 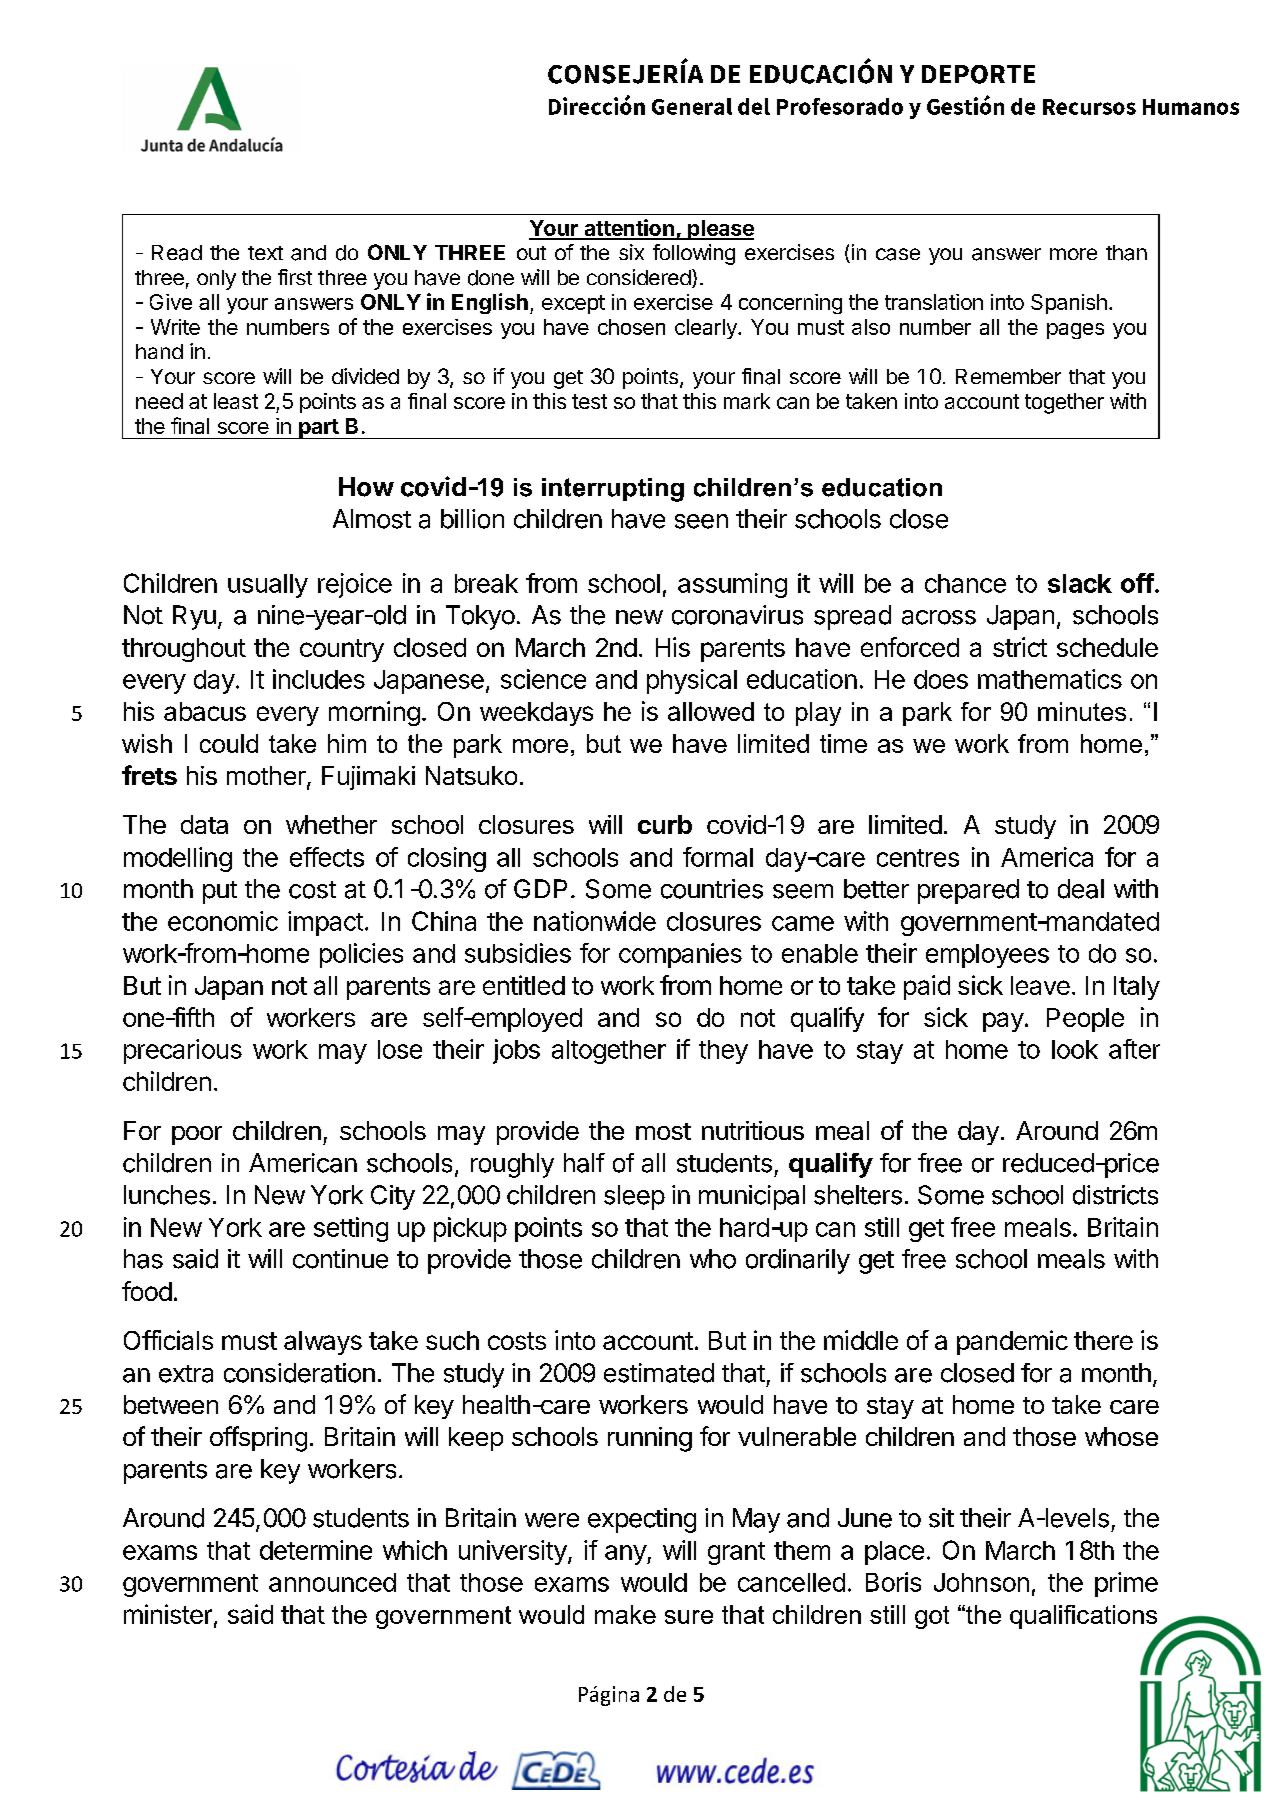 What do you see at coordinates (197, 1135) in the screenshot?
I see `poor` at bounding box center [197, 1135].
